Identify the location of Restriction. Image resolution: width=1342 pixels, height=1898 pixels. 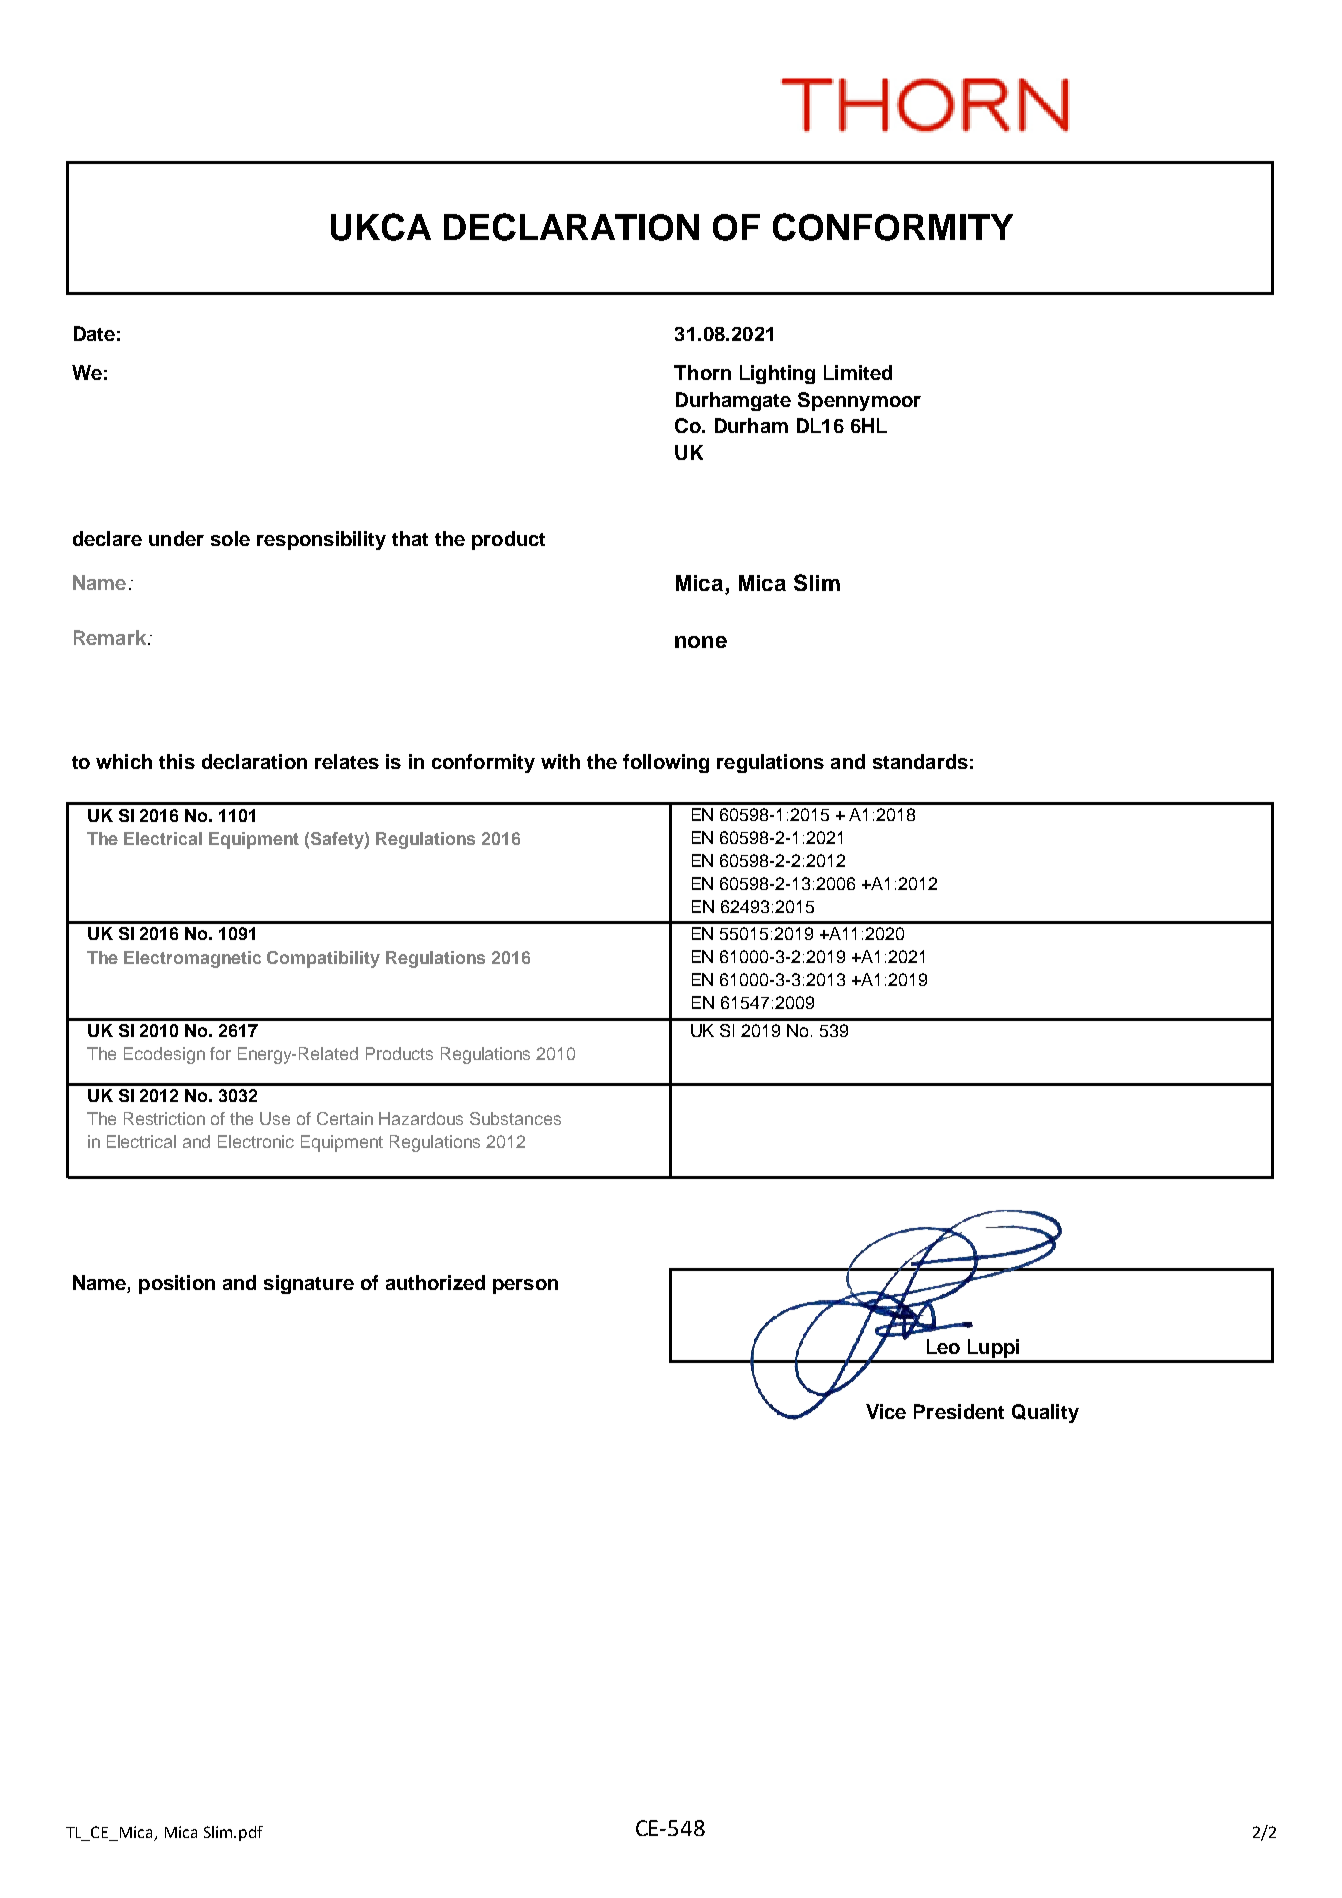
(164, 1118).
